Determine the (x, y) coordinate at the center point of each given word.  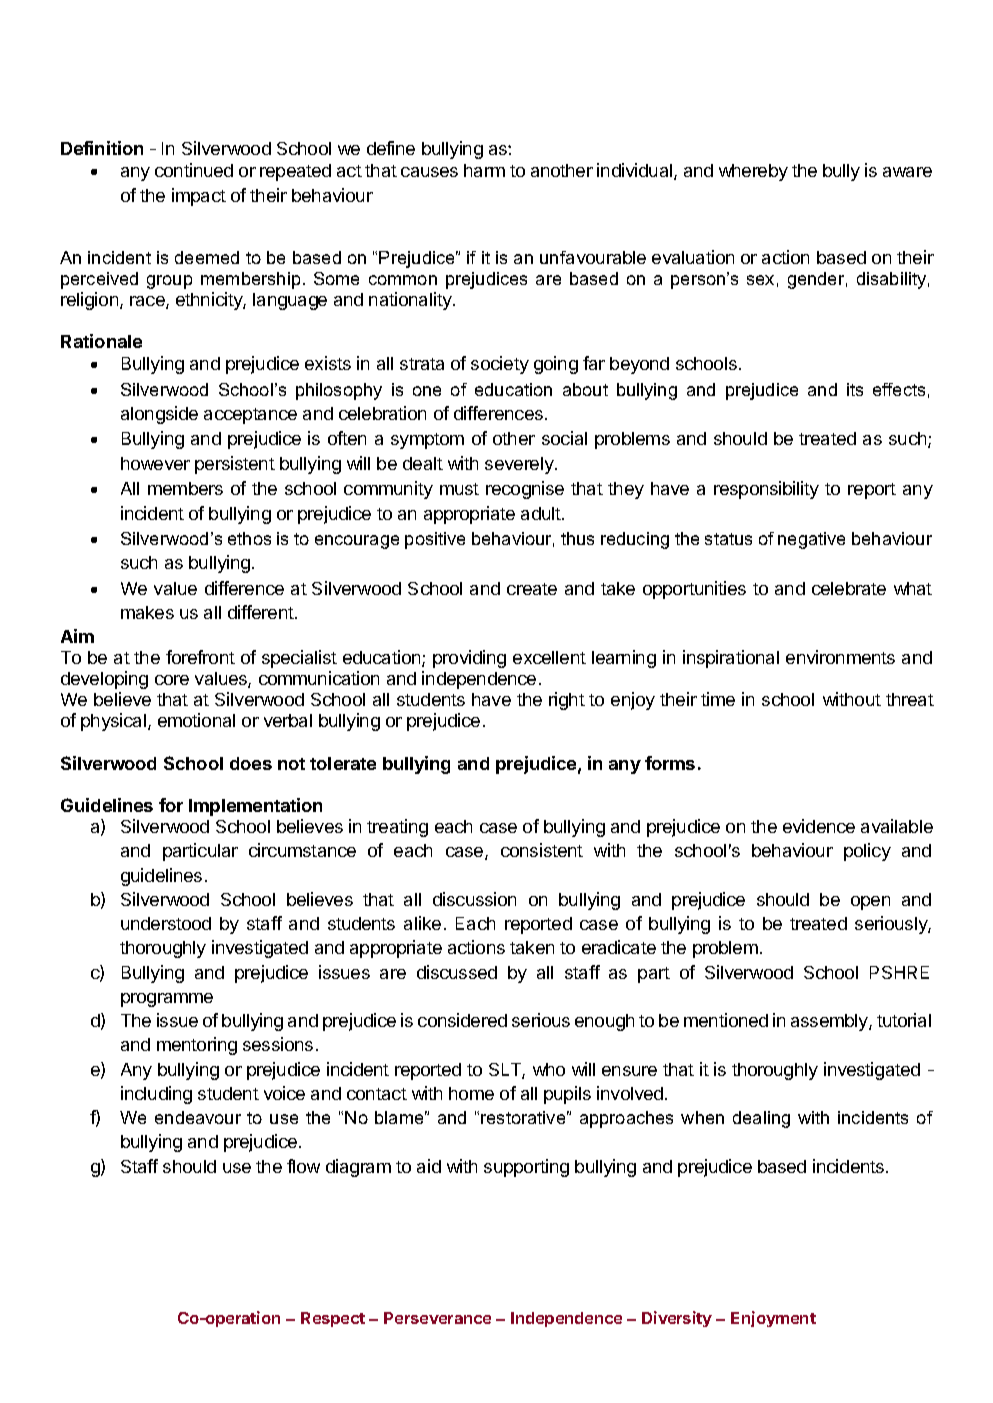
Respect (333, 1319)
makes (147, 612)
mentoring (197, 1046)
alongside (159, 415)
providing (469, 659)
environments (840, 657)
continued (194, 170)
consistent (542, 850)
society (500, 365)
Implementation (255, 807)
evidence (819, 826)
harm (484, 170)
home (471, 1093)
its (855, 389)
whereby (753, 172)
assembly (830, 1022)
